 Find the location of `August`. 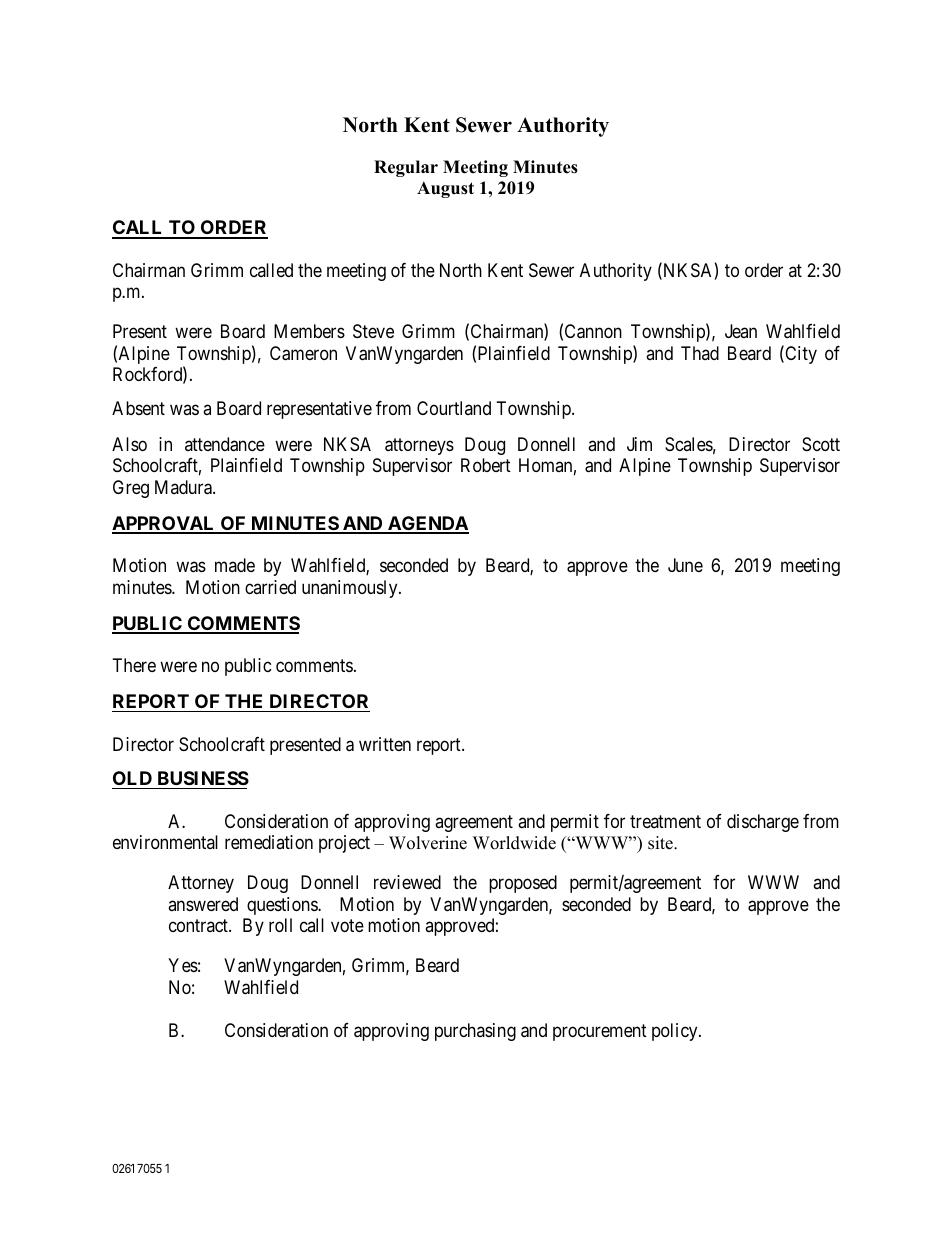

August is located at coordinates (445, 189).
